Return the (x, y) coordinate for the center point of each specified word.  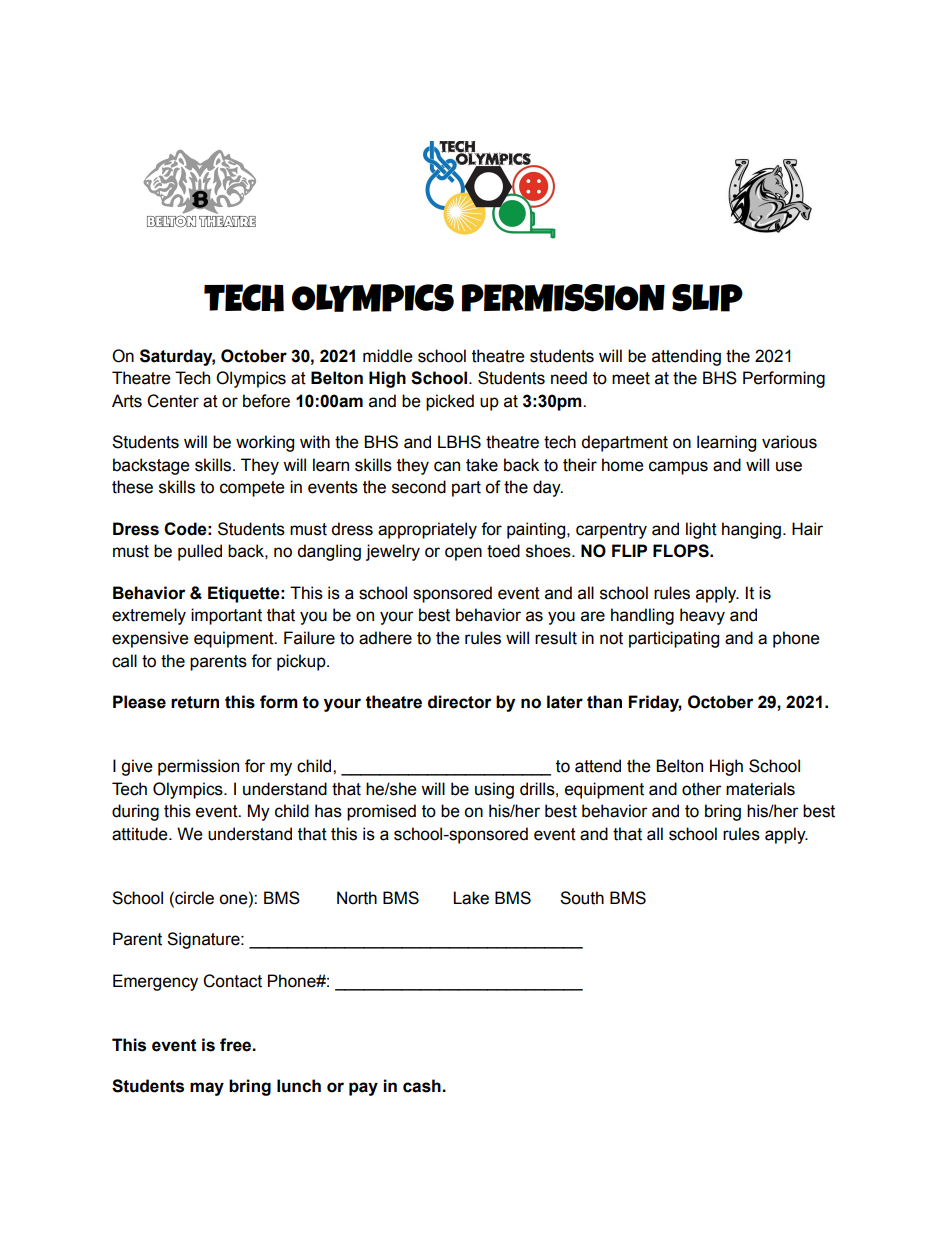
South (582, 898)
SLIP (707, 298)
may (207, 1089)
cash (423, 1086)
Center (173, 401)
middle (388, 356)
